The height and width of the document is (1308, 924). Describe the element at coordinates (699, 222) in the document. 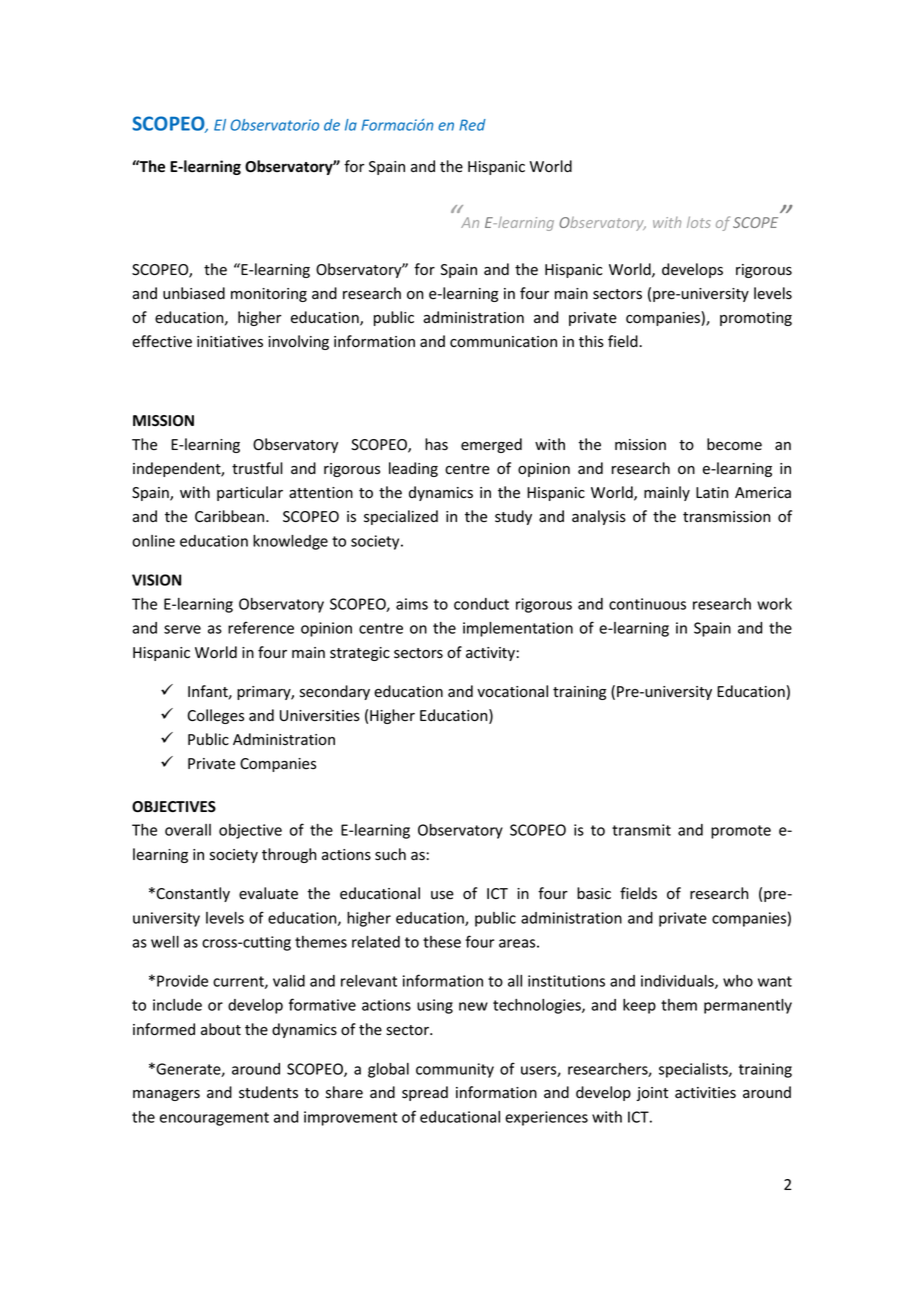

I see `lots` at that location.
